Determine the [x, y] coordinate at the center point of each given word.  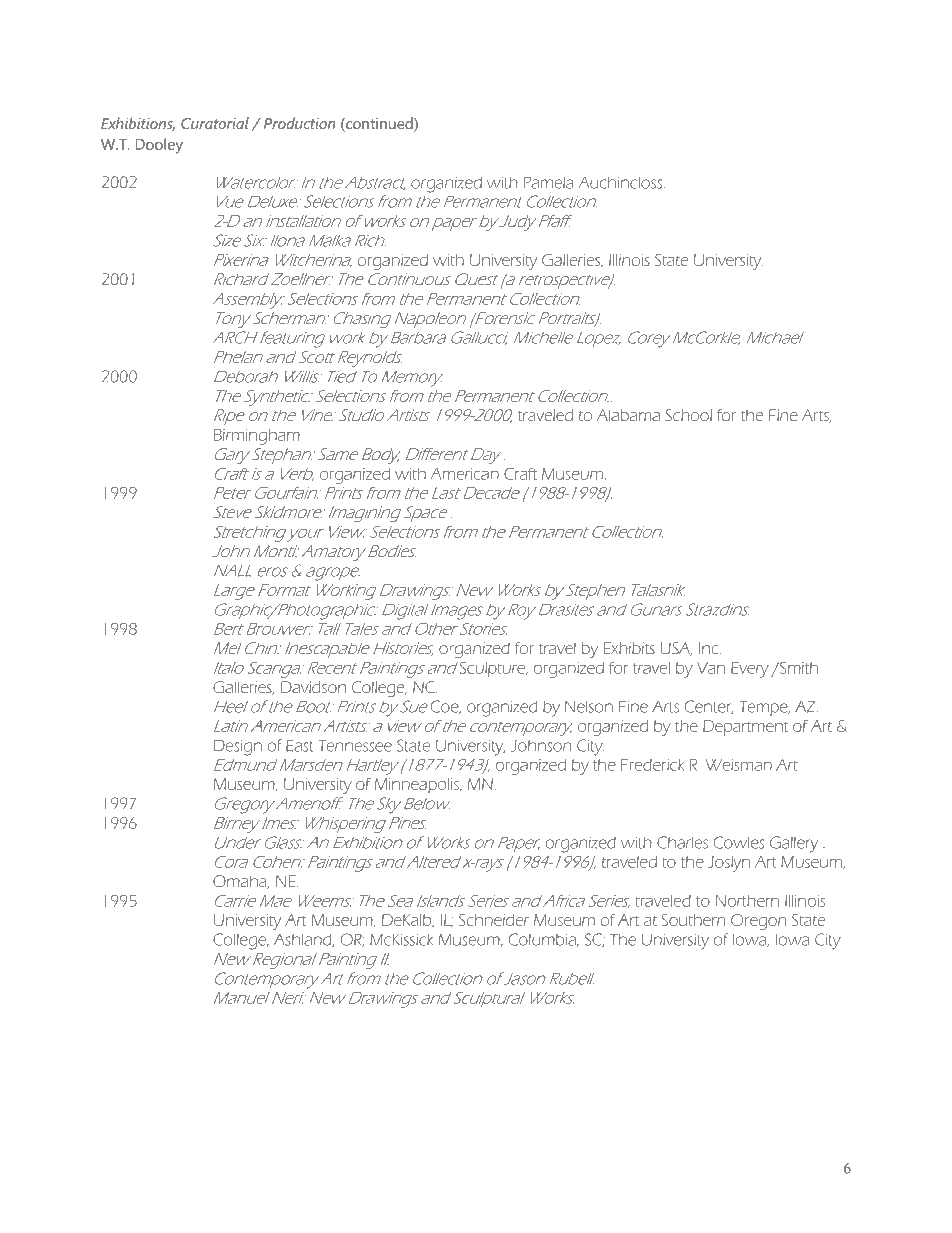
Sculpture [493, 669]
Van [711, 668]
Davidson [313, 687]
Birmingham [258, 437]
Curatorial [215, 123]
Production [299, 123]
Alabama [628, 415]
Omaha [241, 882]
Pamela [549, 182]
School [688, 415]
